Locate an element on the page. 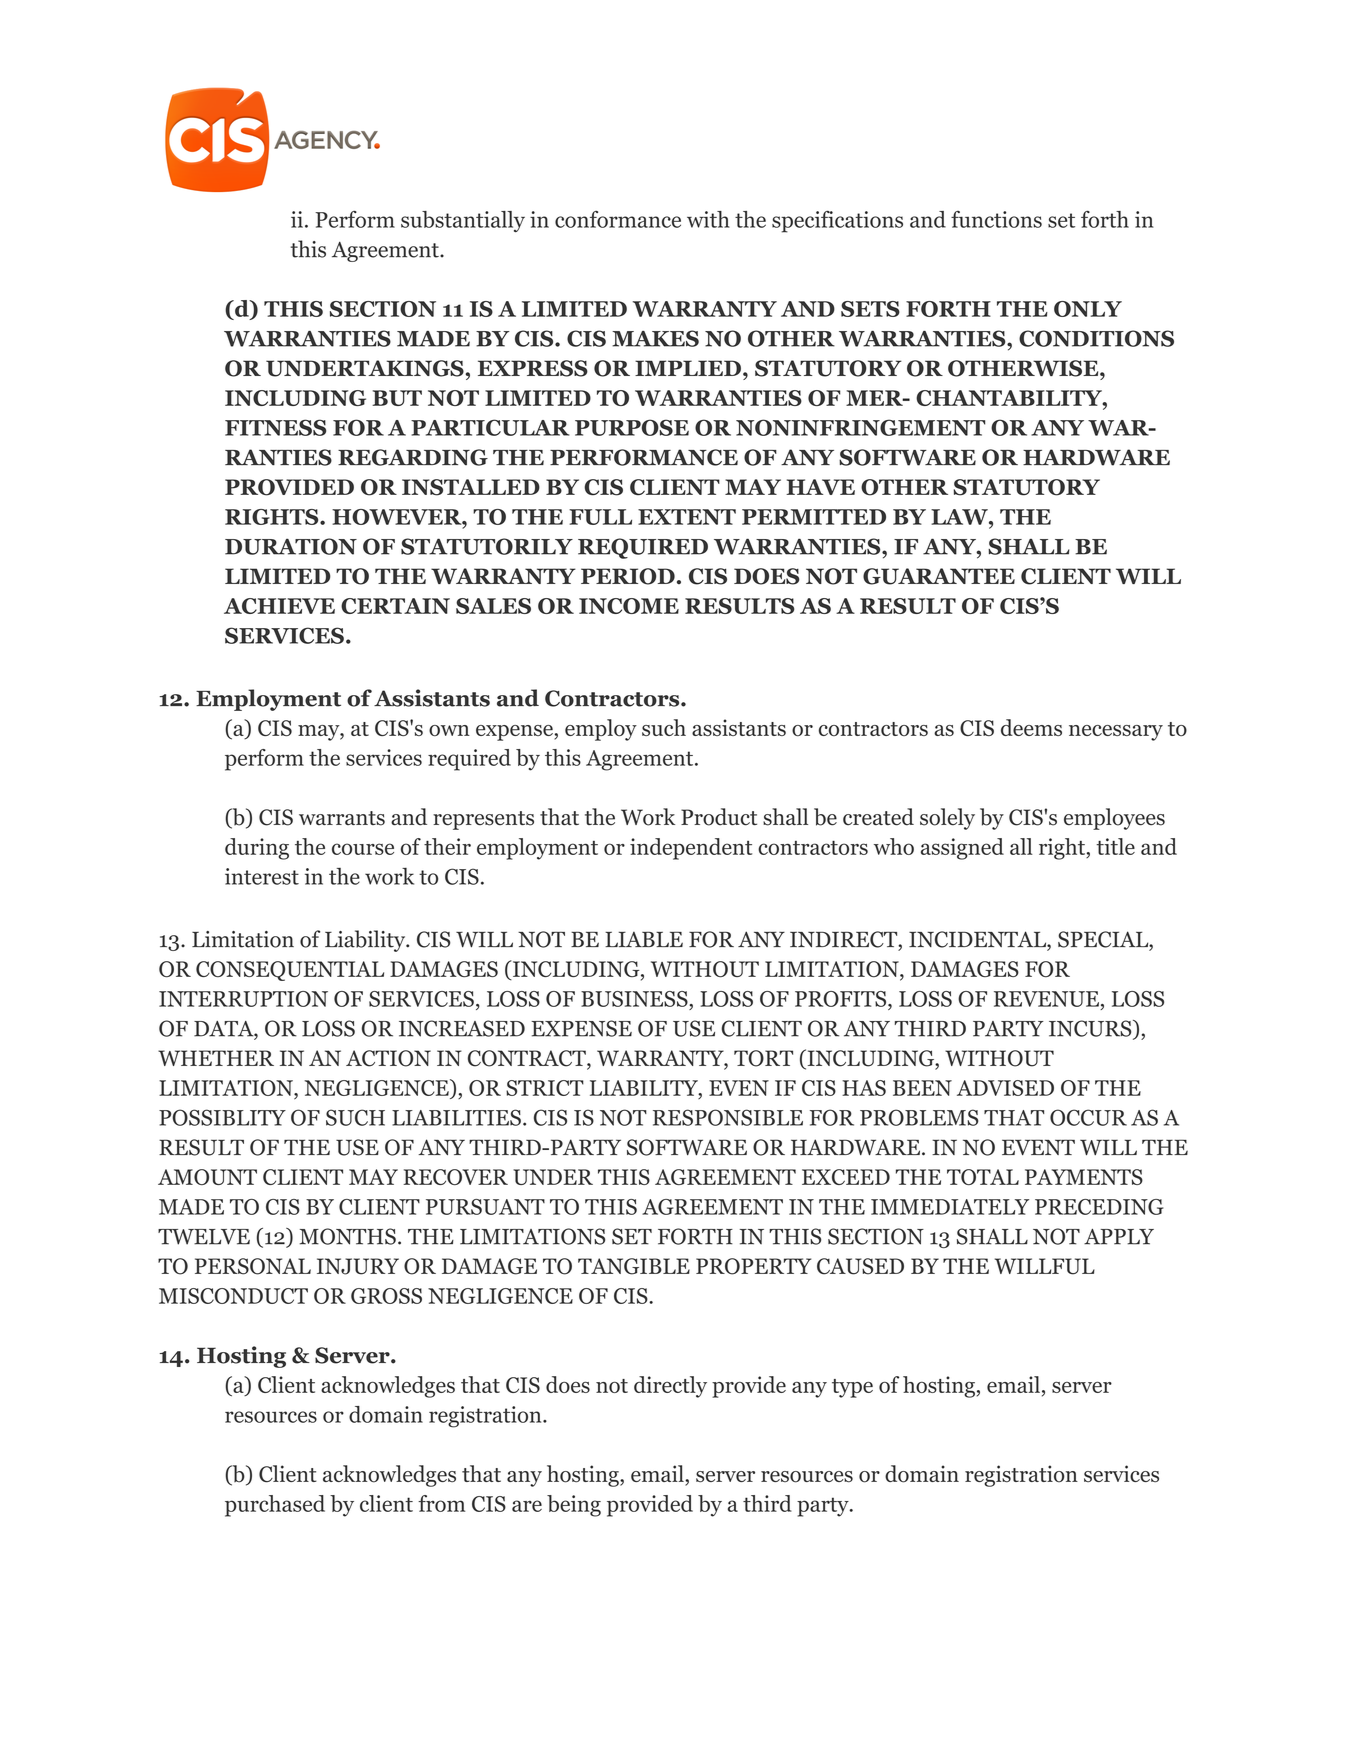  purchased is located at coordinates (275, 1506).
